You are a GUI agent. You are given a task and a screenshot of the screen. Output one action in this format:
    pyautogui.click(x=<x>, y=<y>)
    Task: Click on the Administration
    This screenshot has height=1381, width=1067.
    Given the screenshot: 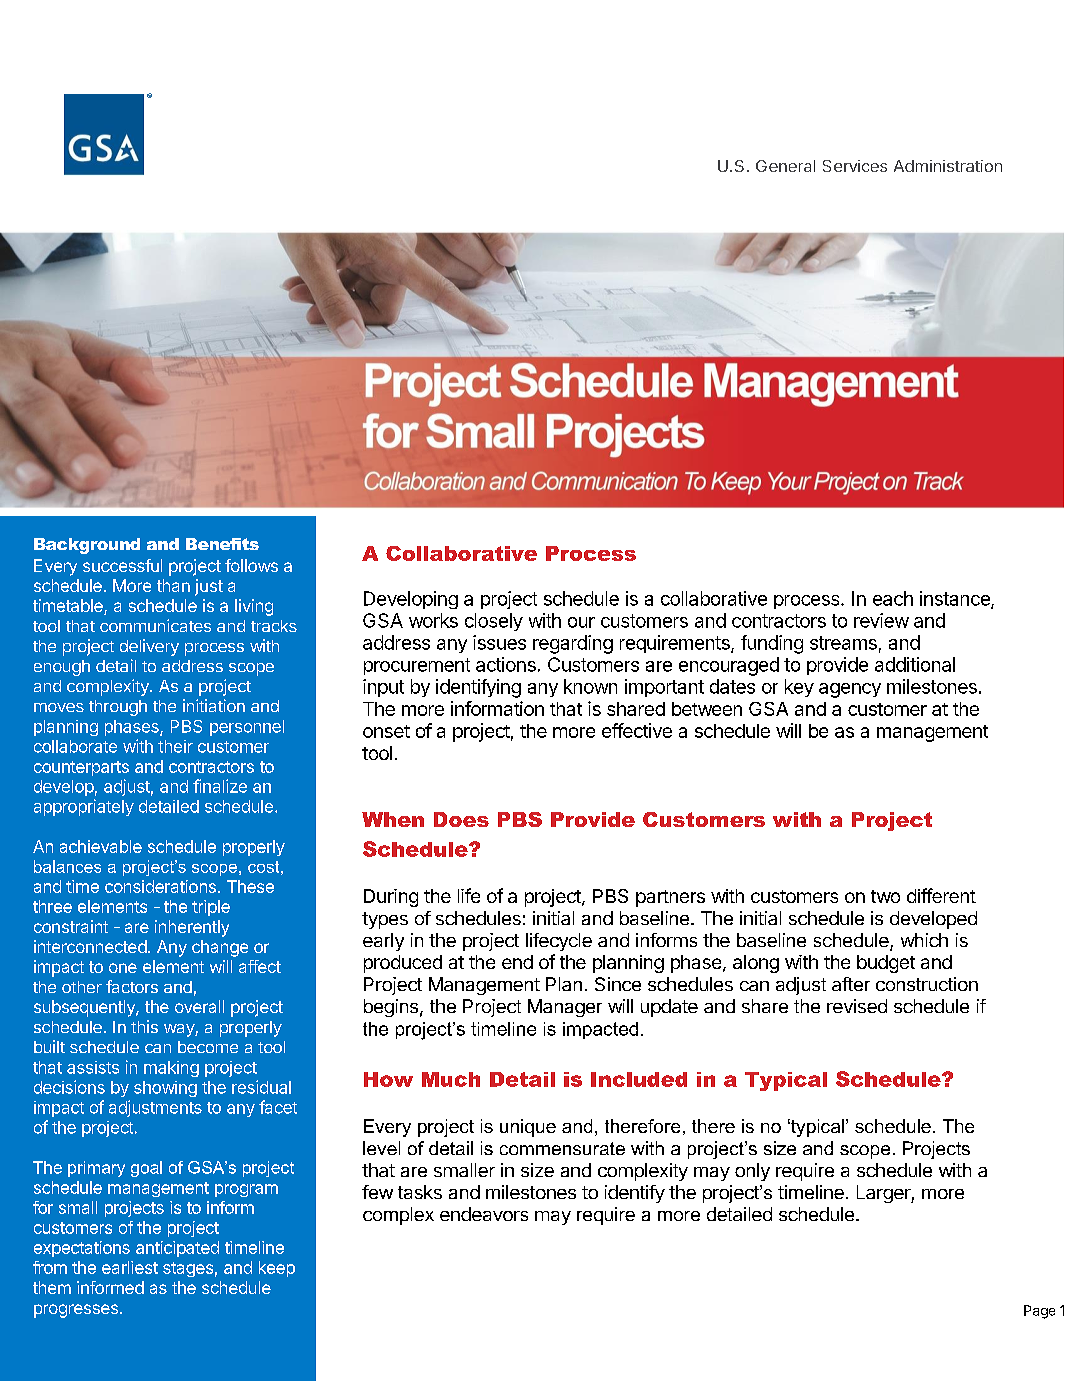 What is the action you would take?
    pyautogui.click(x=948, y=166)
